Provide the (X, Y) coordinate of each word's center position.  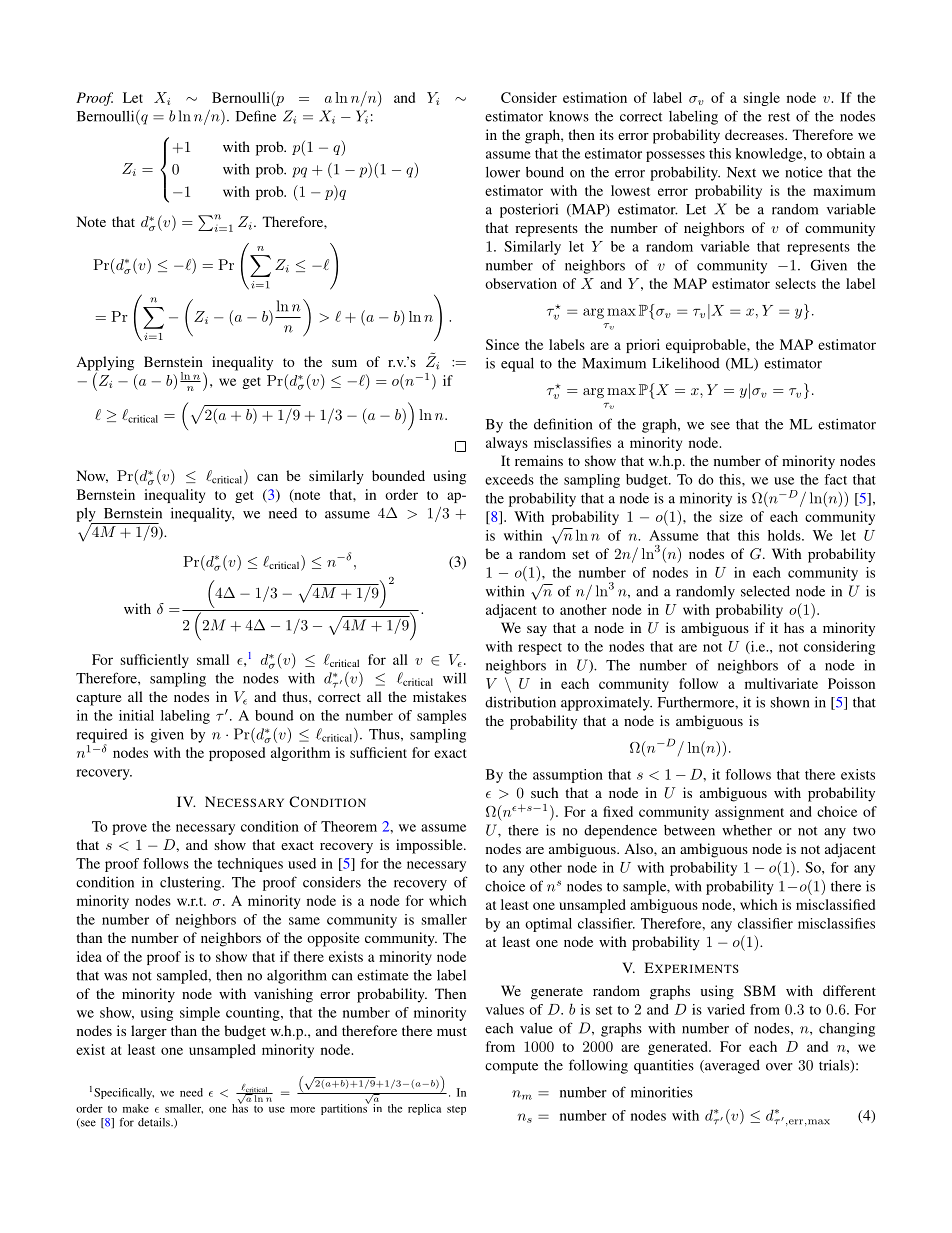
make (136, 1108)
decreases (755, 134)
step (456, 1110)
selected (765, 591)
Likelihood (686, 363)
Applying (105, 364)
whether (747, 830)
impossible (430, 846)
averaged (731, 1067)
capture (98, 699)
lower (503, 172)
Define (256, 116)
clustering (191, 883)
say (537, 631)
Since (502, 344)
